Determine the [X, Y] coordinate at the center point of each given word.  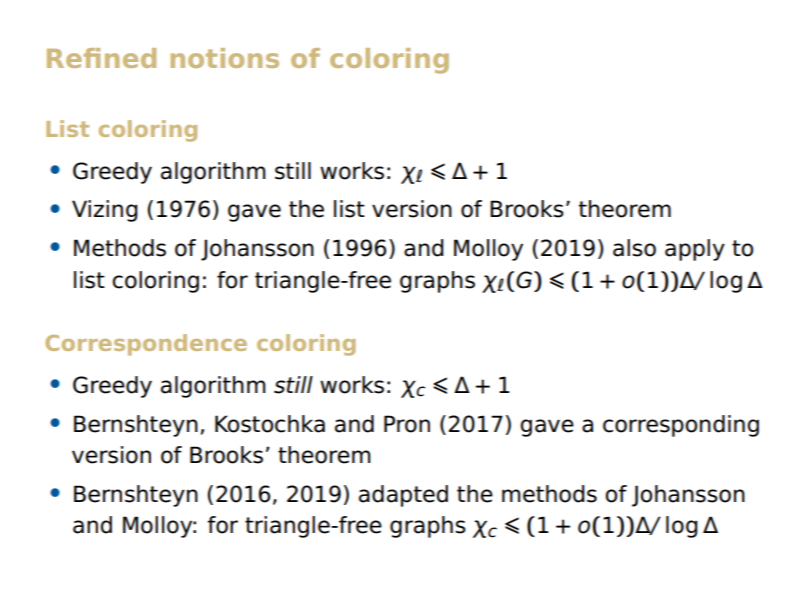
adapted [403, 496]
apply [695, 250]
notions [225, 58]
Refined [101, 58]
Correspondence [146, 345]
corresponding [681, 426]
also [634, 248]
